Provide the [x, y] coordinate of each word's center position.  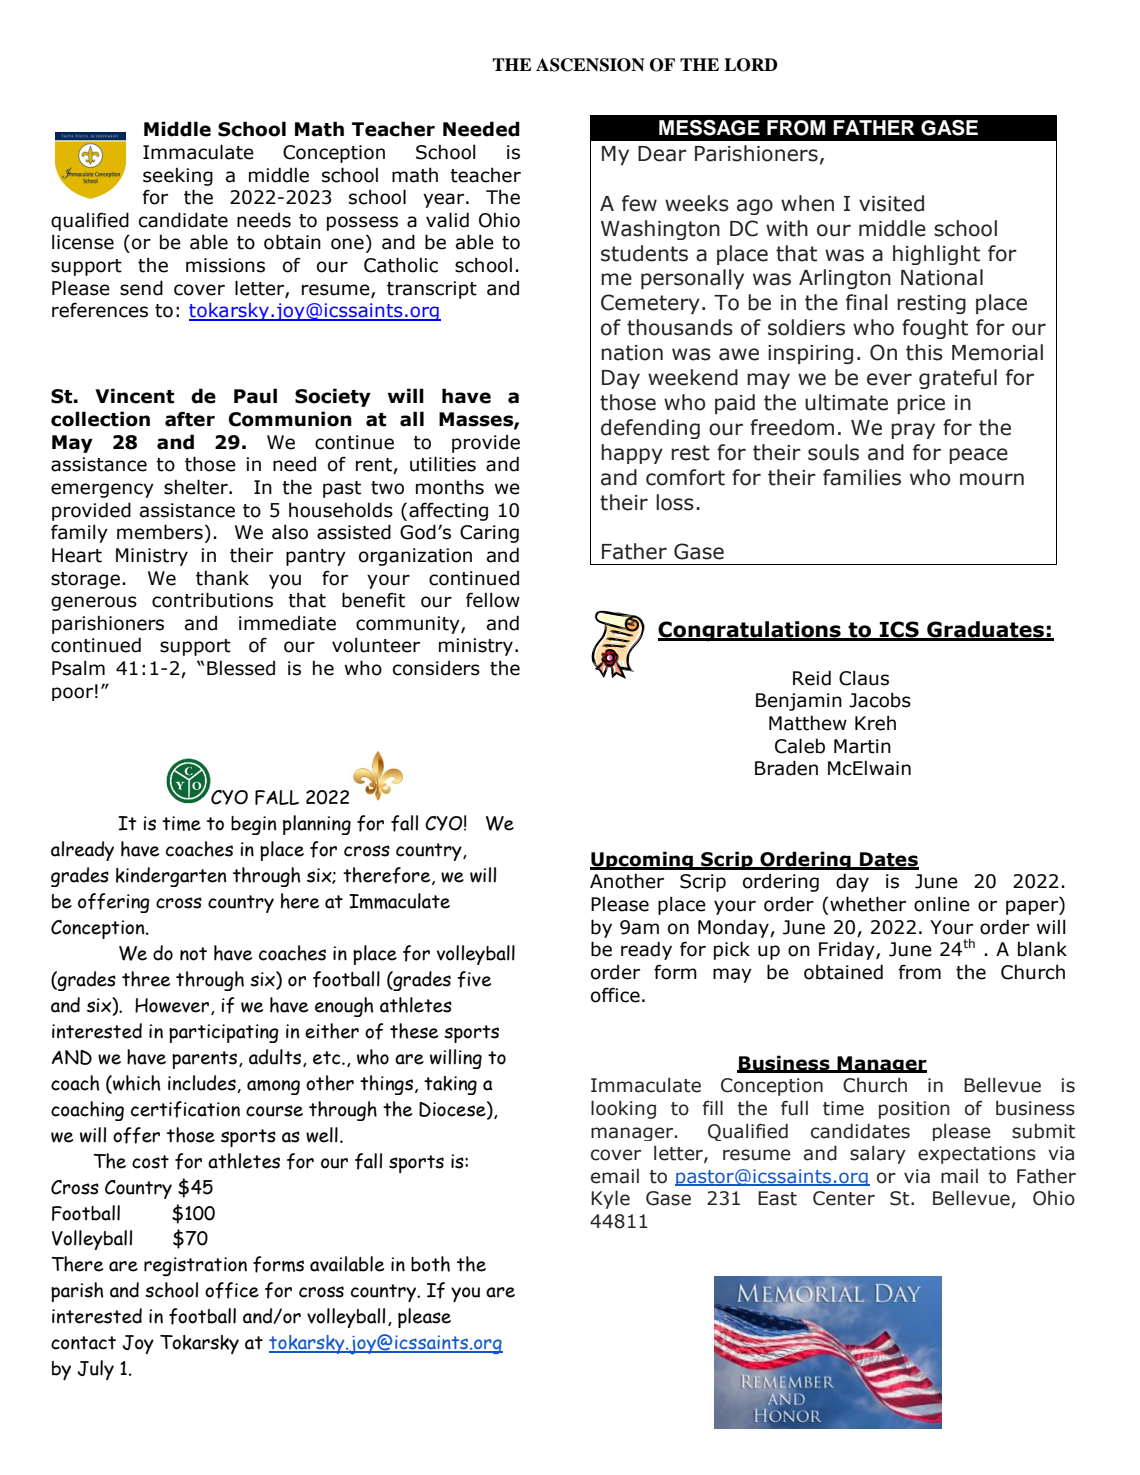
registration [195, 1267]
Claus [864, 678]
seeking [178, 176]
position [914, 1110]
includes [203, 1084]
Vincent [134, 396]
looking [623, 1109]
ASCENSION [590, 65]
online [942, 904]
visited [891, 203]
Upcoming [642, 860]
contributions [212, 600]
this [924, 352]
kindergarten [171, 877]
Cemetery [650, 304]
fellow [493, 600]
